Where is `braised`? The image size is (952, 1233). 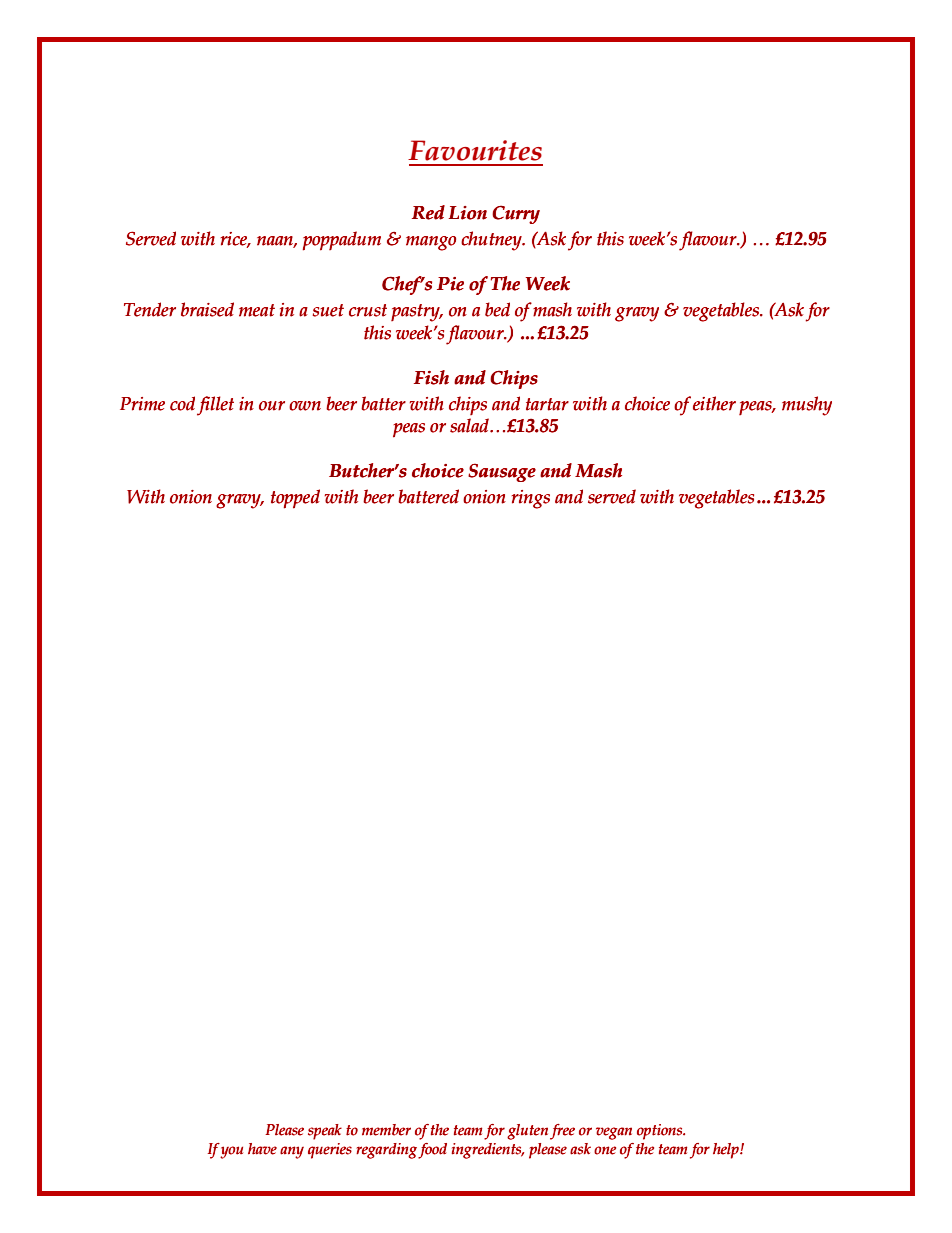 braised is located at coordinates (207, 309).
